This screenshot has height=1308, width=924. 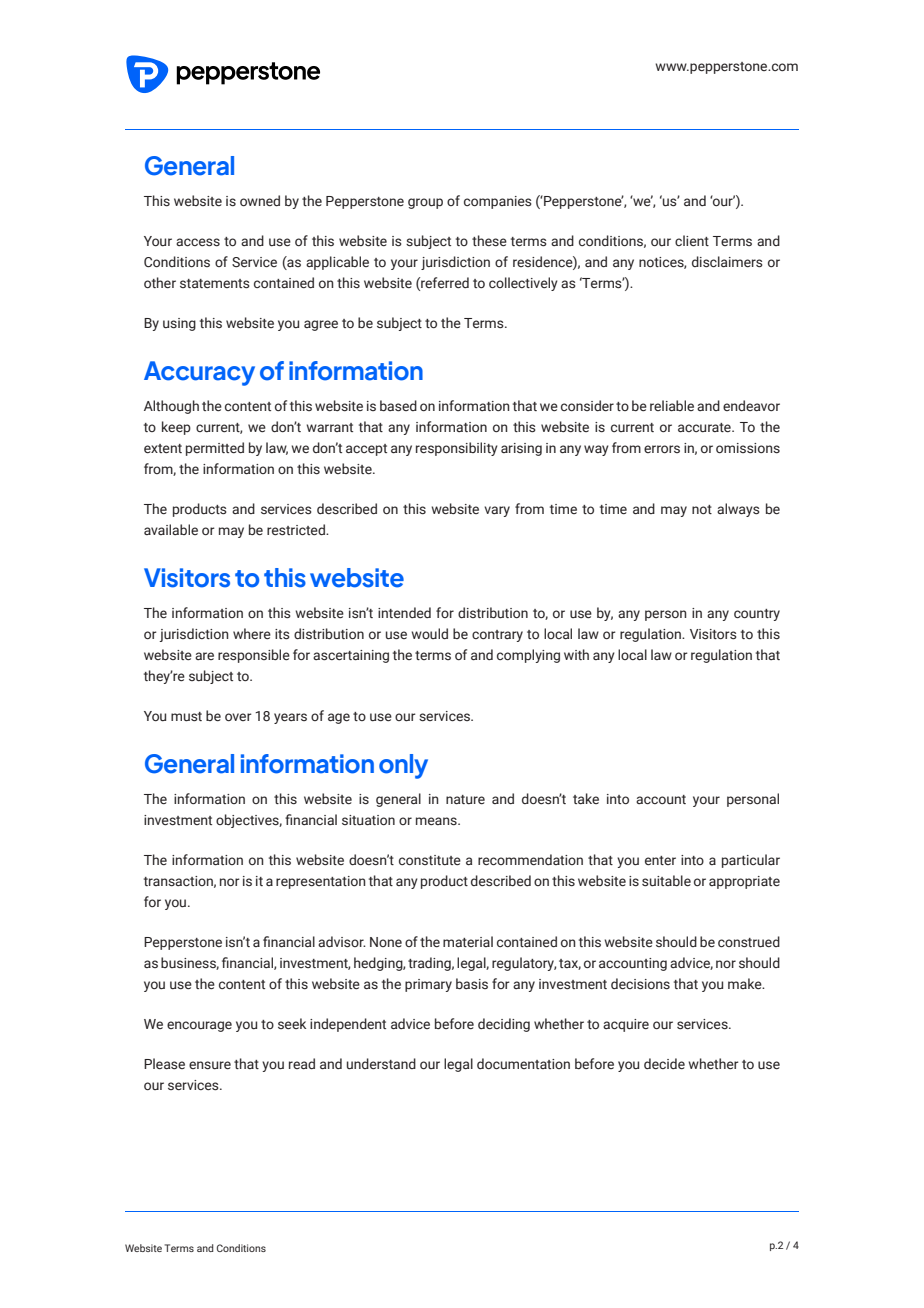 What do you see at coordinates (457, 449) in the screenshot?
I see `responsibility` at bounding box center [457, 449].
